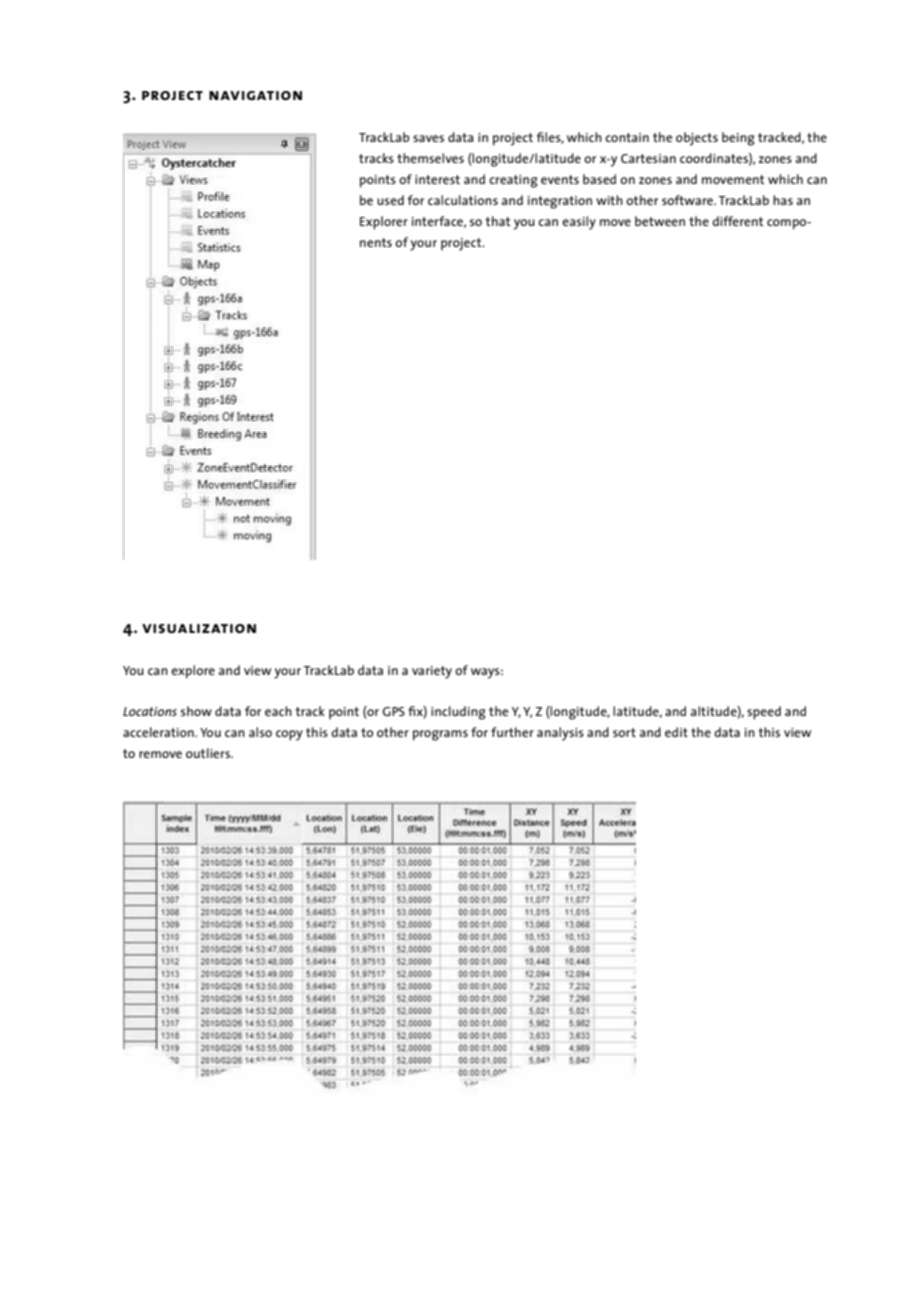  I want to click on different, so click(737, 221).
